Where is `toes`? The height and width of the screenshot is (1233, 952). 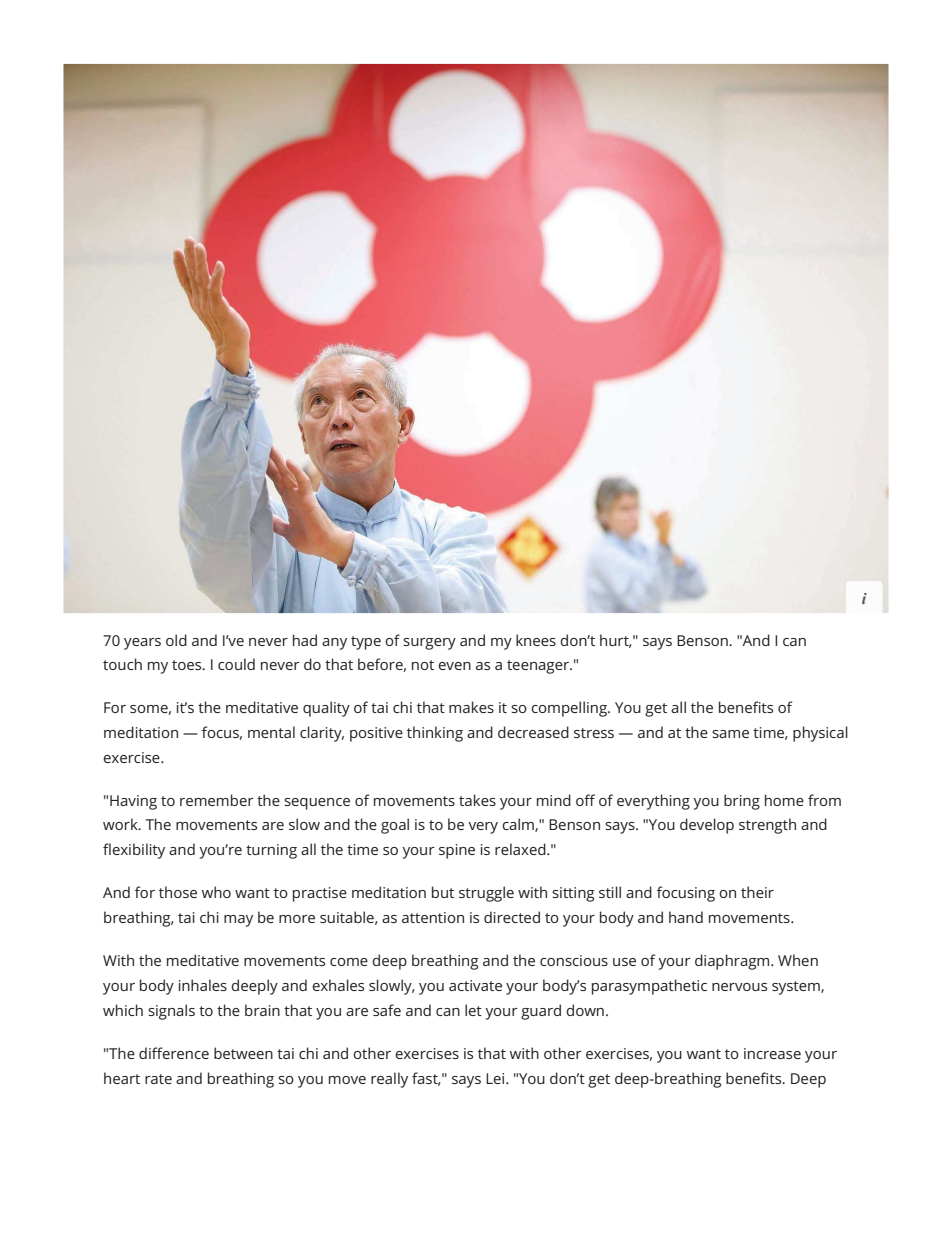
toes is located at coordinates (188, 665).
